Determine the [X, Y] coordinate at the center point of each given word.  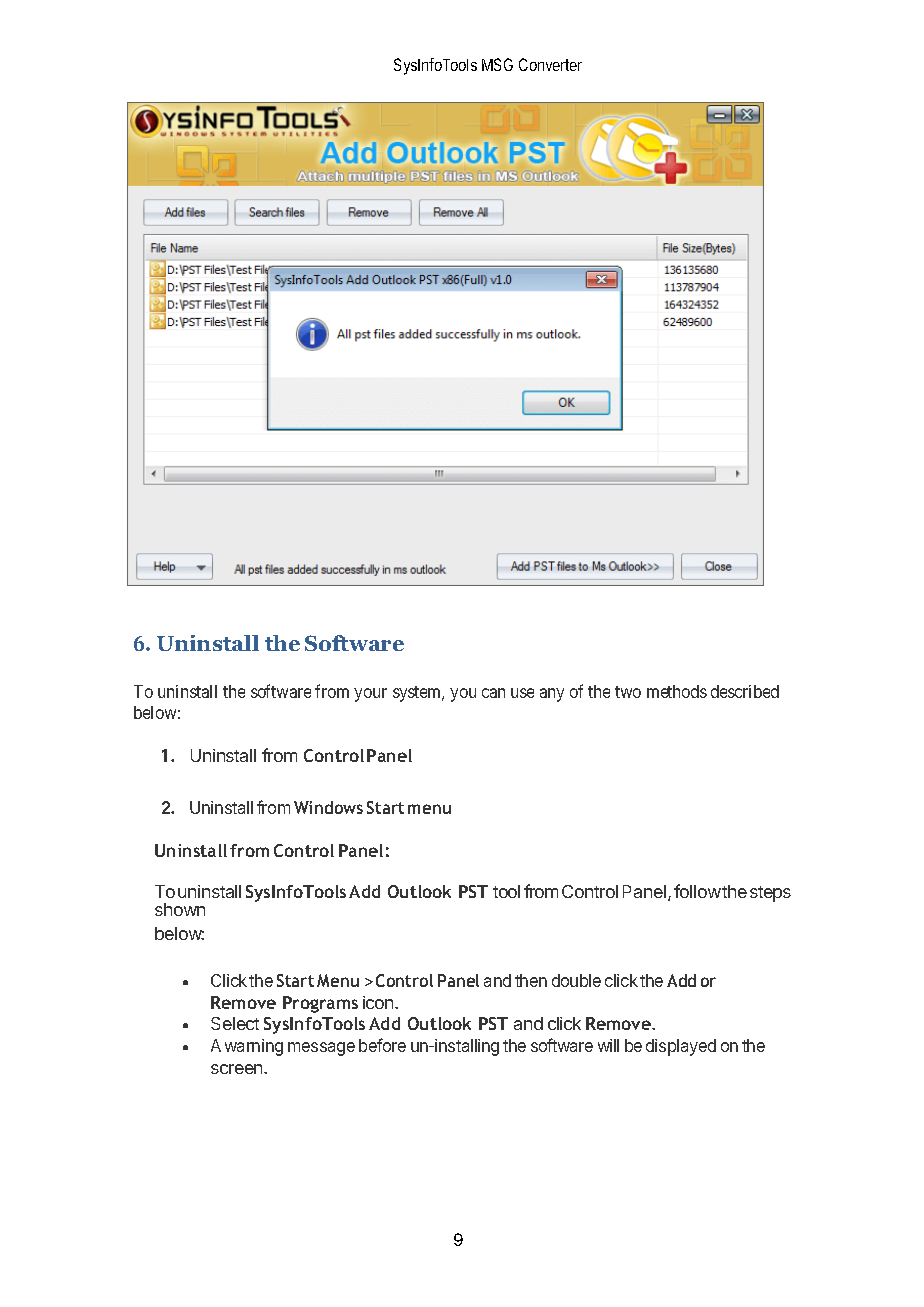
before [382, 1045]
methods [677, 691]
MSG [497, 64]
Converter [550, 64]
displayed [681, 1047]
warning [254, 1047]
